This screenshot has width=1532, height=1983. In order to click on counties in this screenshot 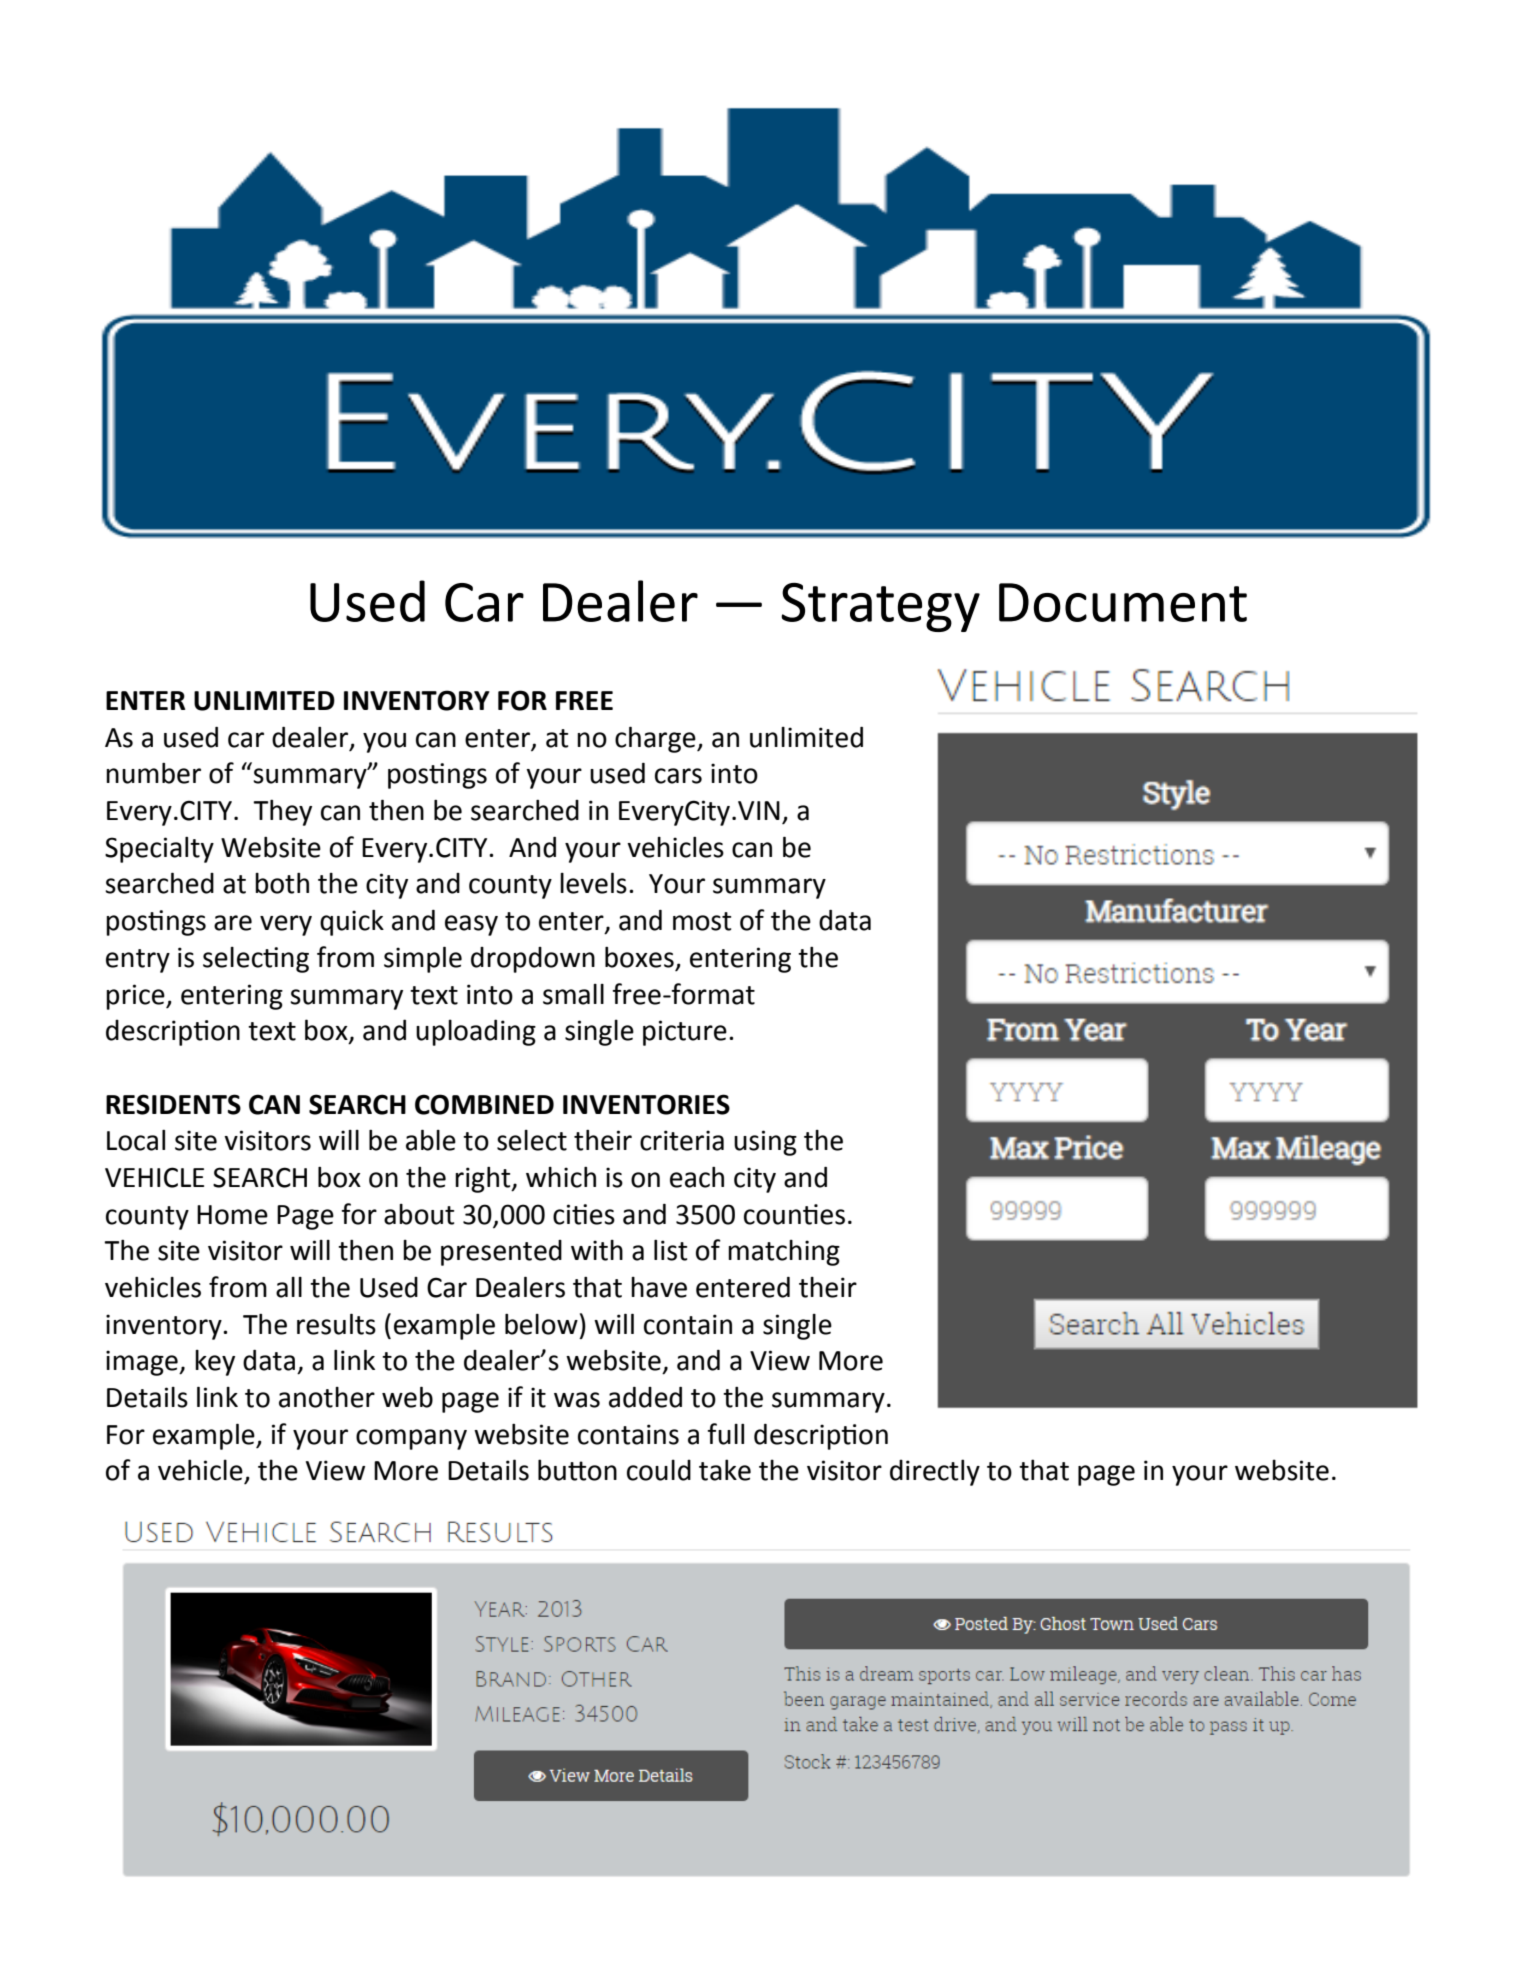, I will do `click(794, 1214)`.
